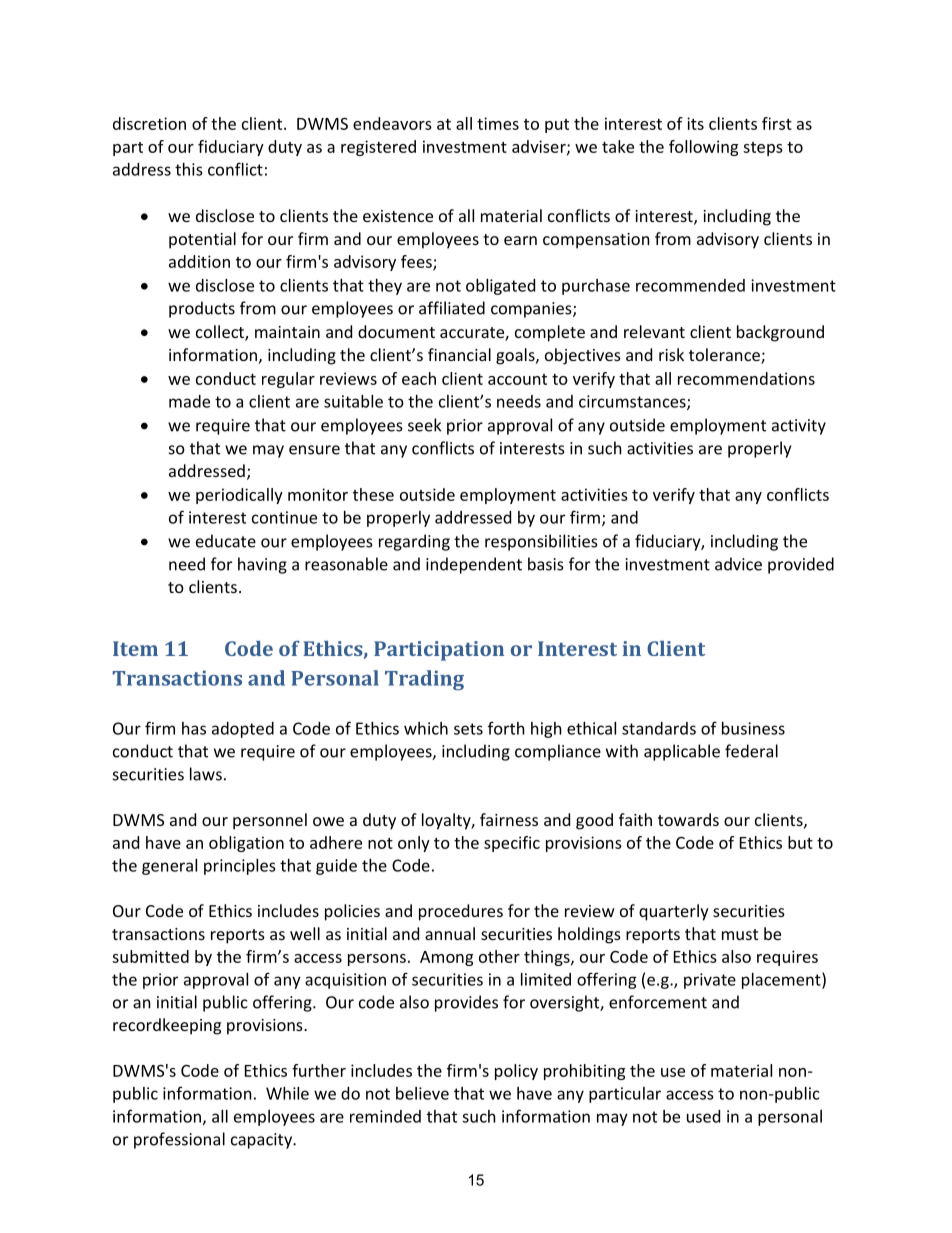 This image has height=1233, width=952. Describe the element at coordinates (703, 148) in the image. I see `following` at that location.
